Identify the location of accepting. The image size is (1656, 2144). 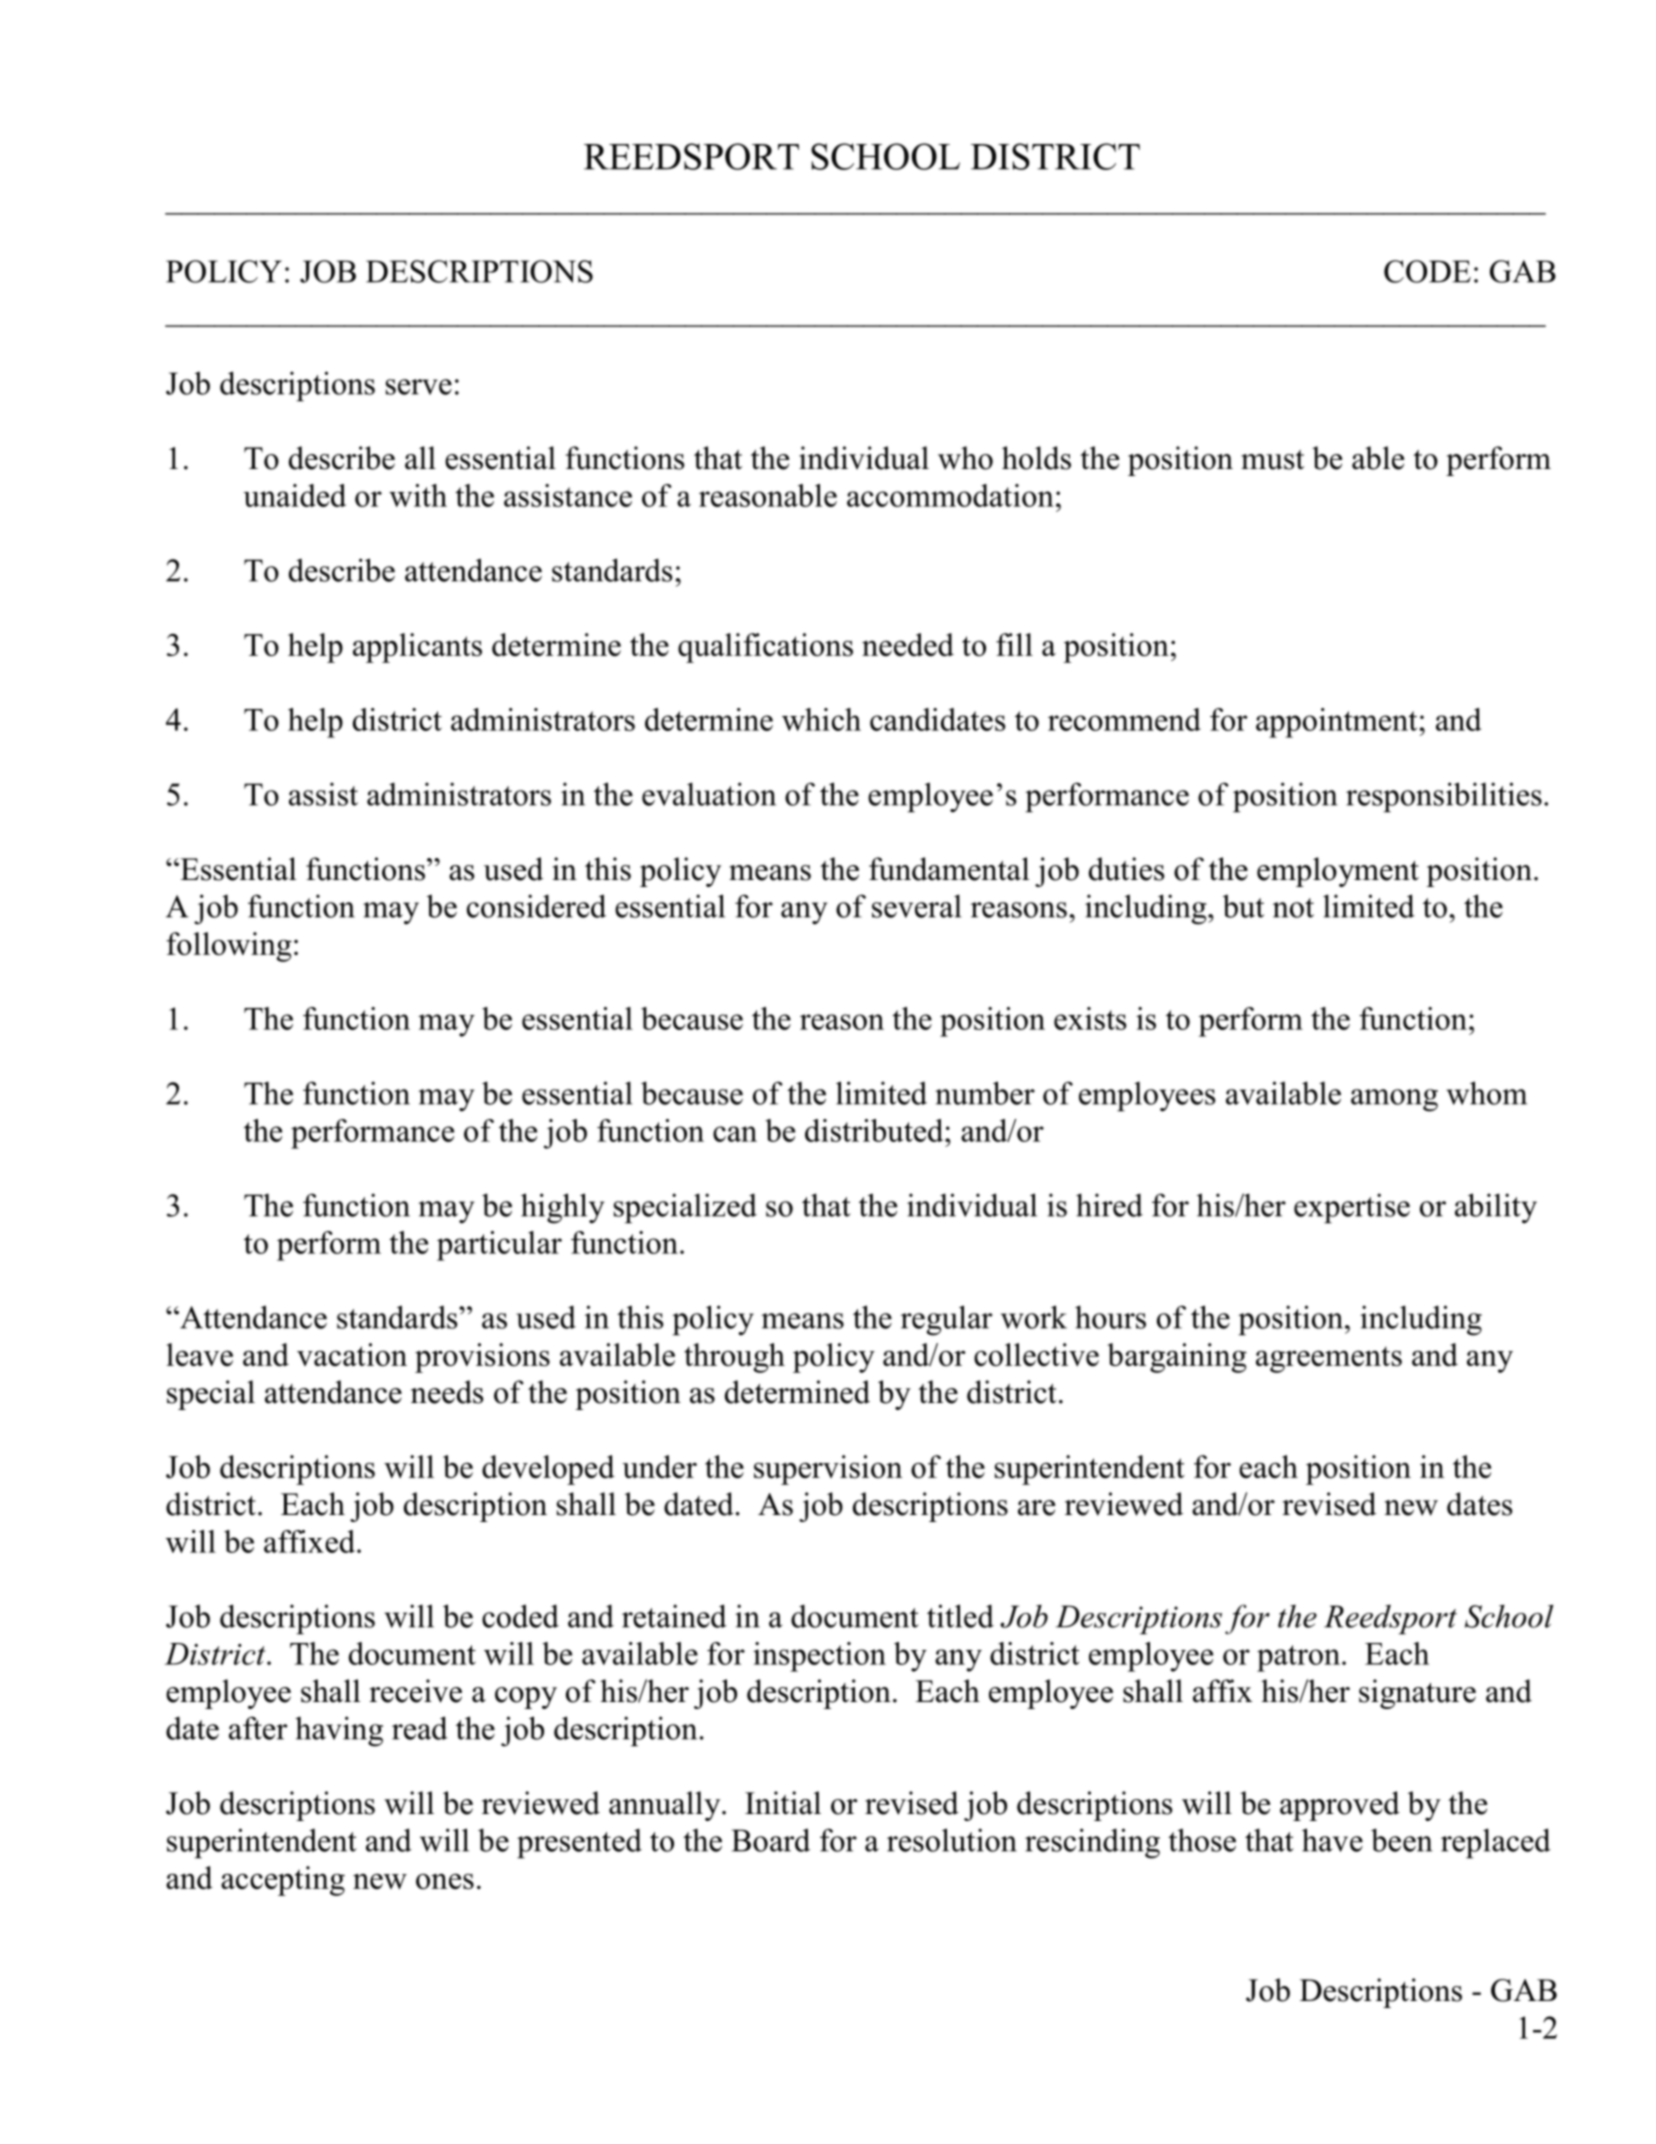
(283, 1881).
